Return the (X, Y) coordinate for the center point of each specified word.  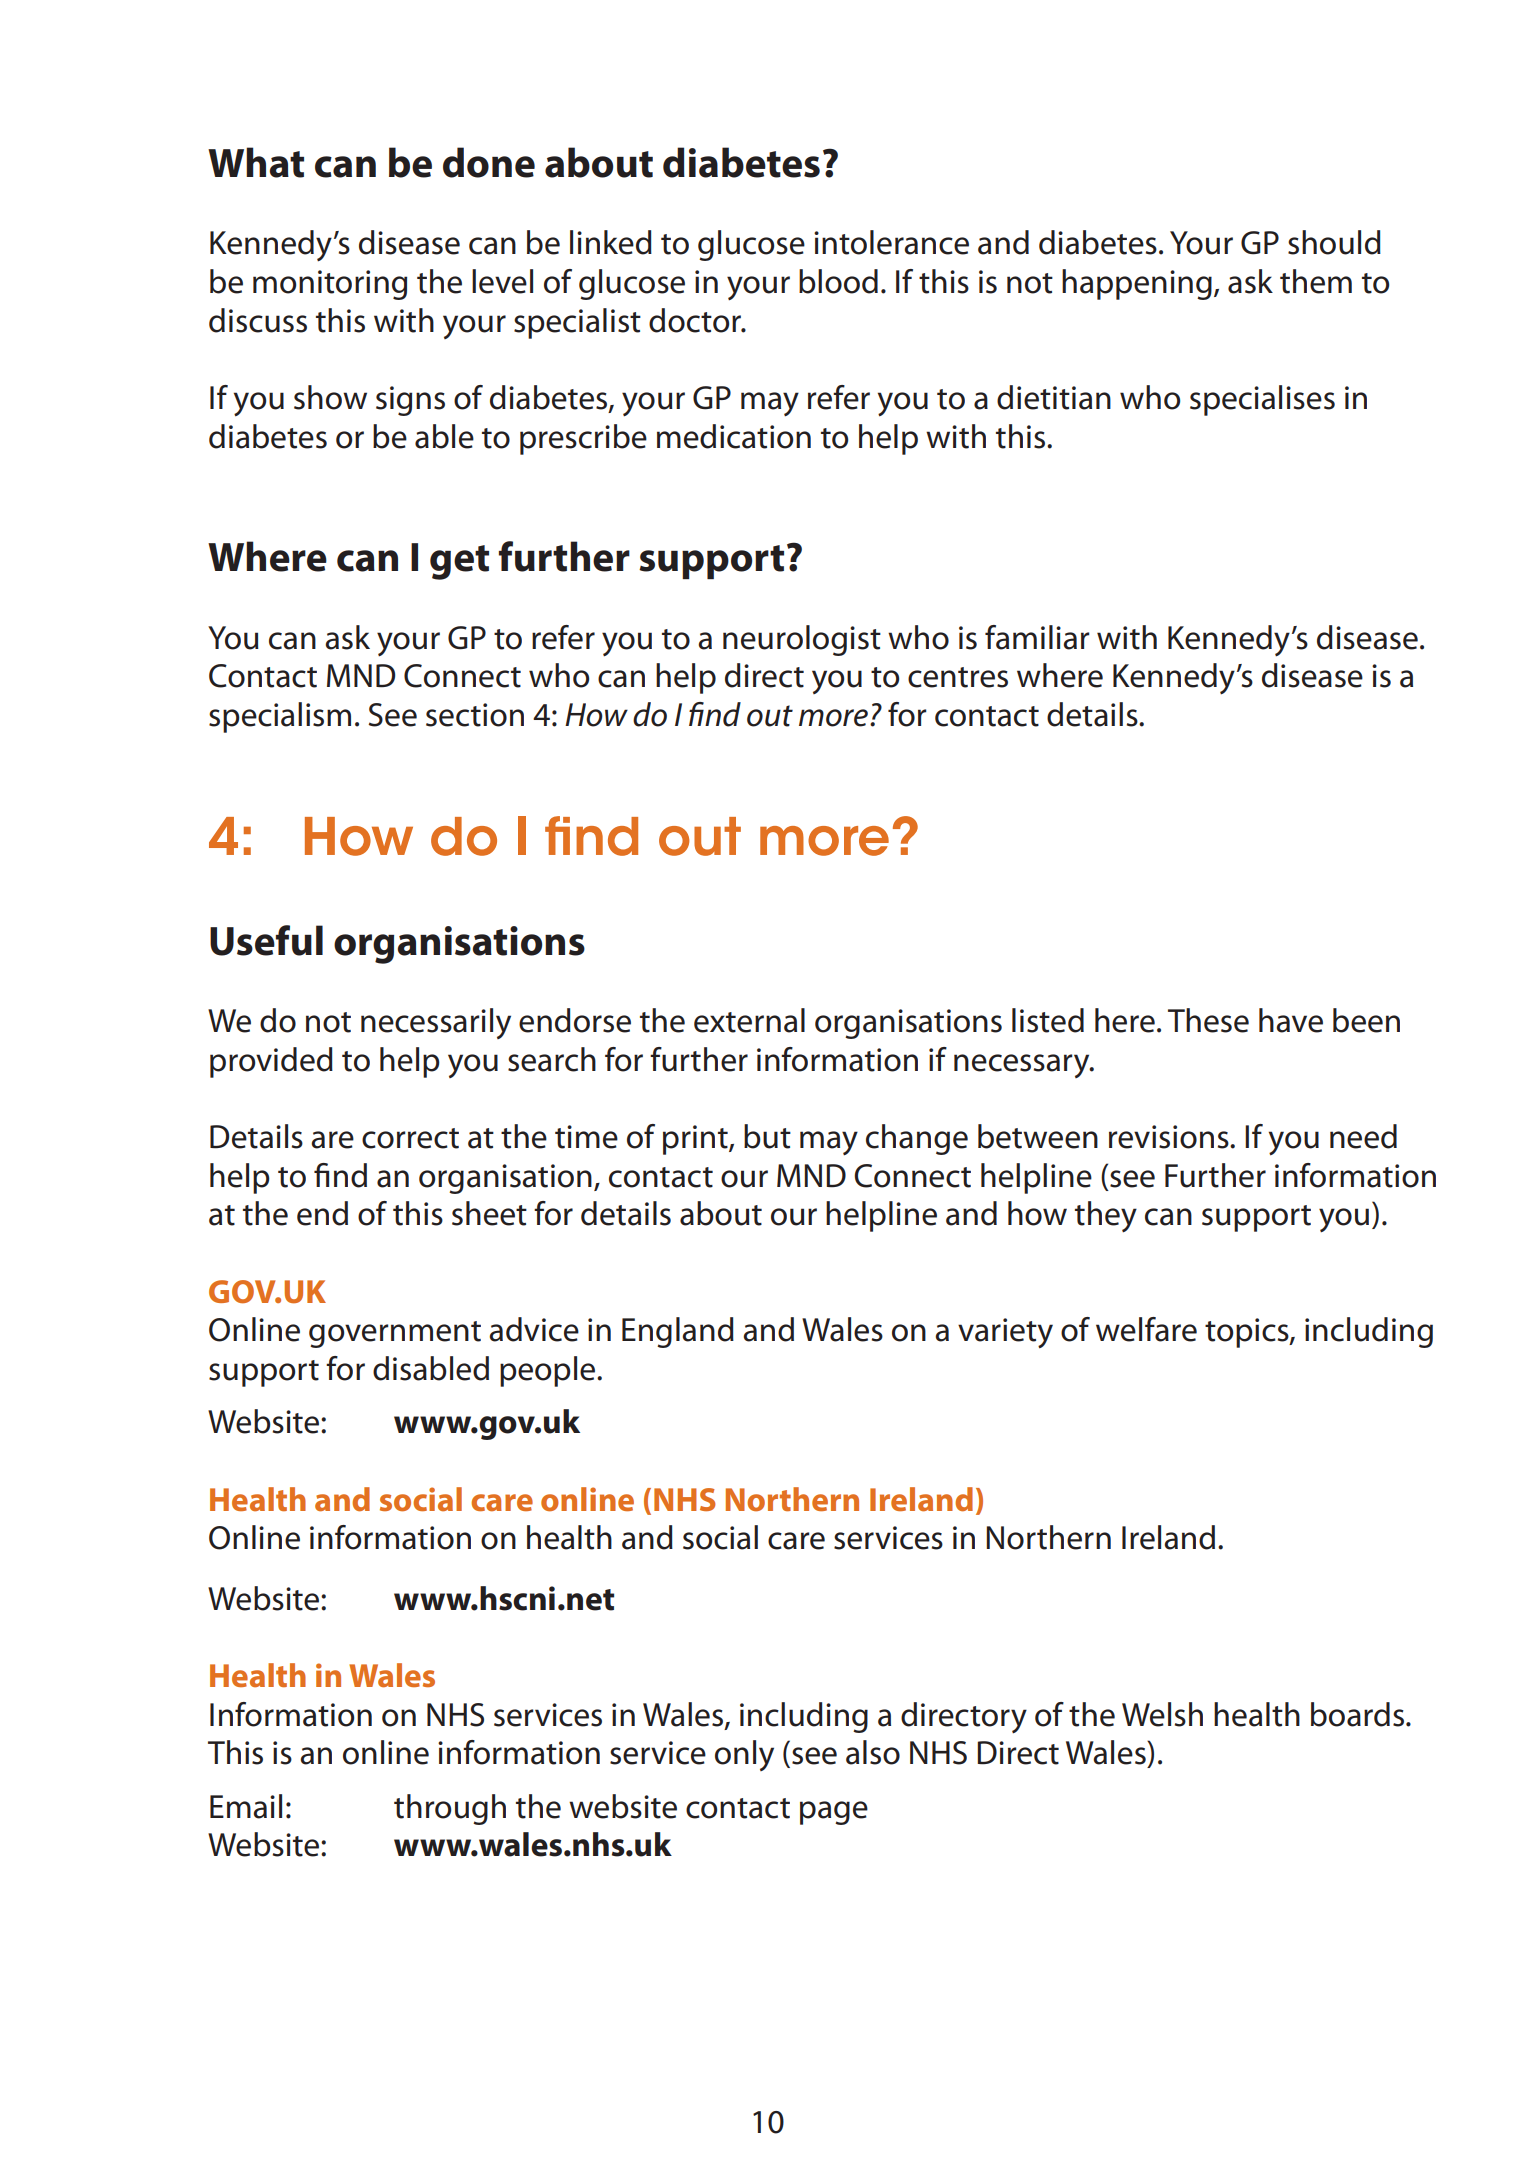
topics (1248, 1333)
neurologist (802, 640)
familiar (1037, 637)
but (767, 1136)
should (1334, 242)
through (450, 1809)
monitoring (330, 285)
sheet (489, 1213)
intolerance (891, 242)
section (475, 715)
